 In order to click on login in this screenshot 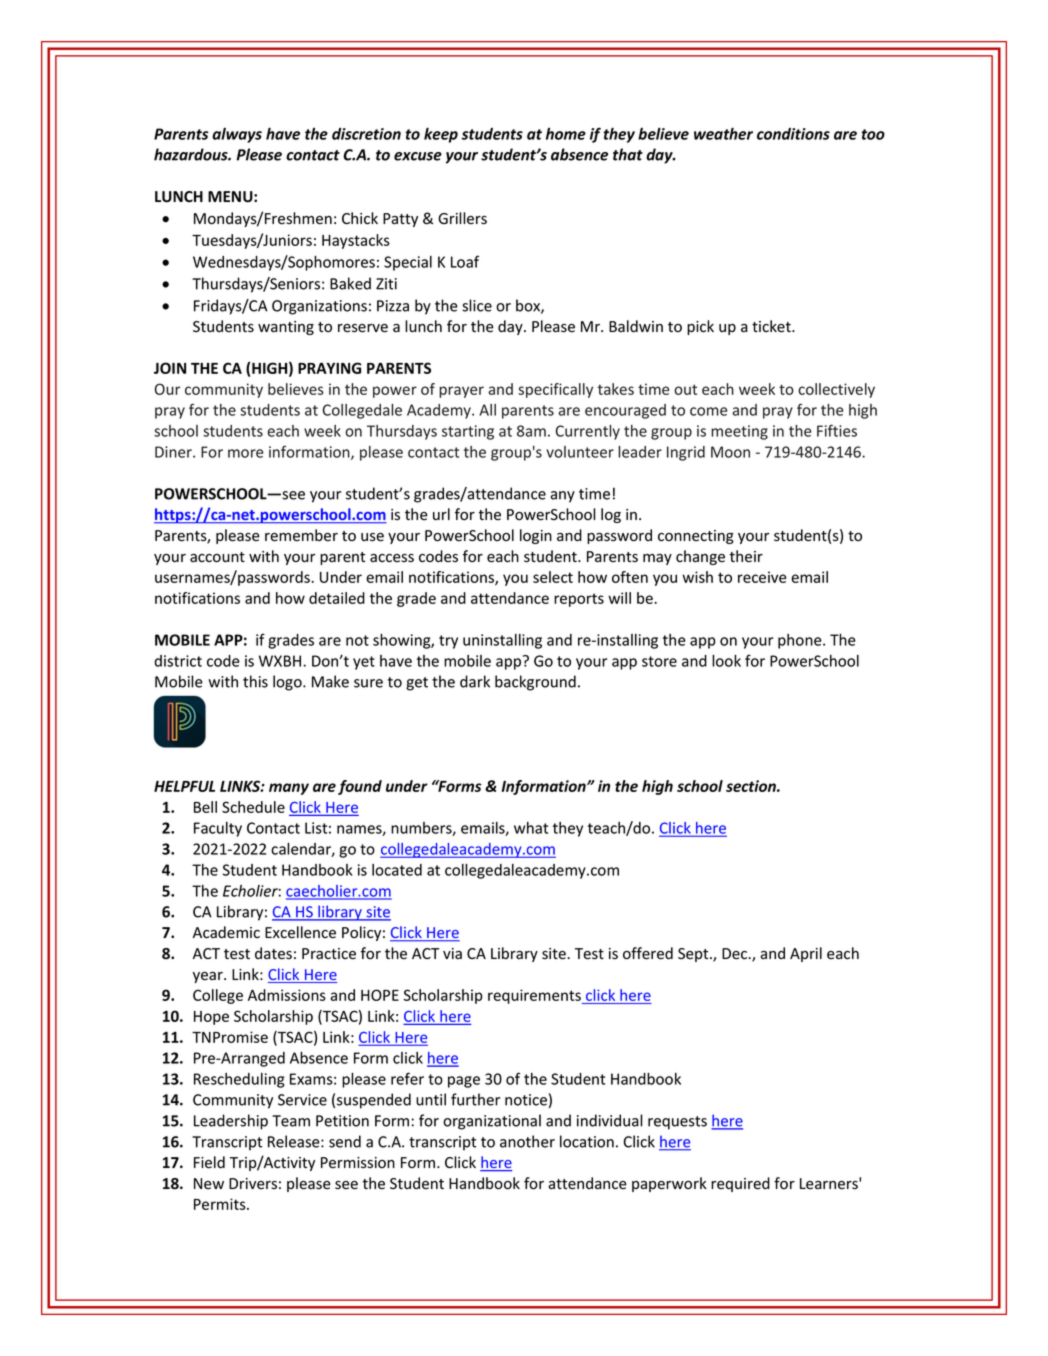, I will do `click(536, 536)`.
